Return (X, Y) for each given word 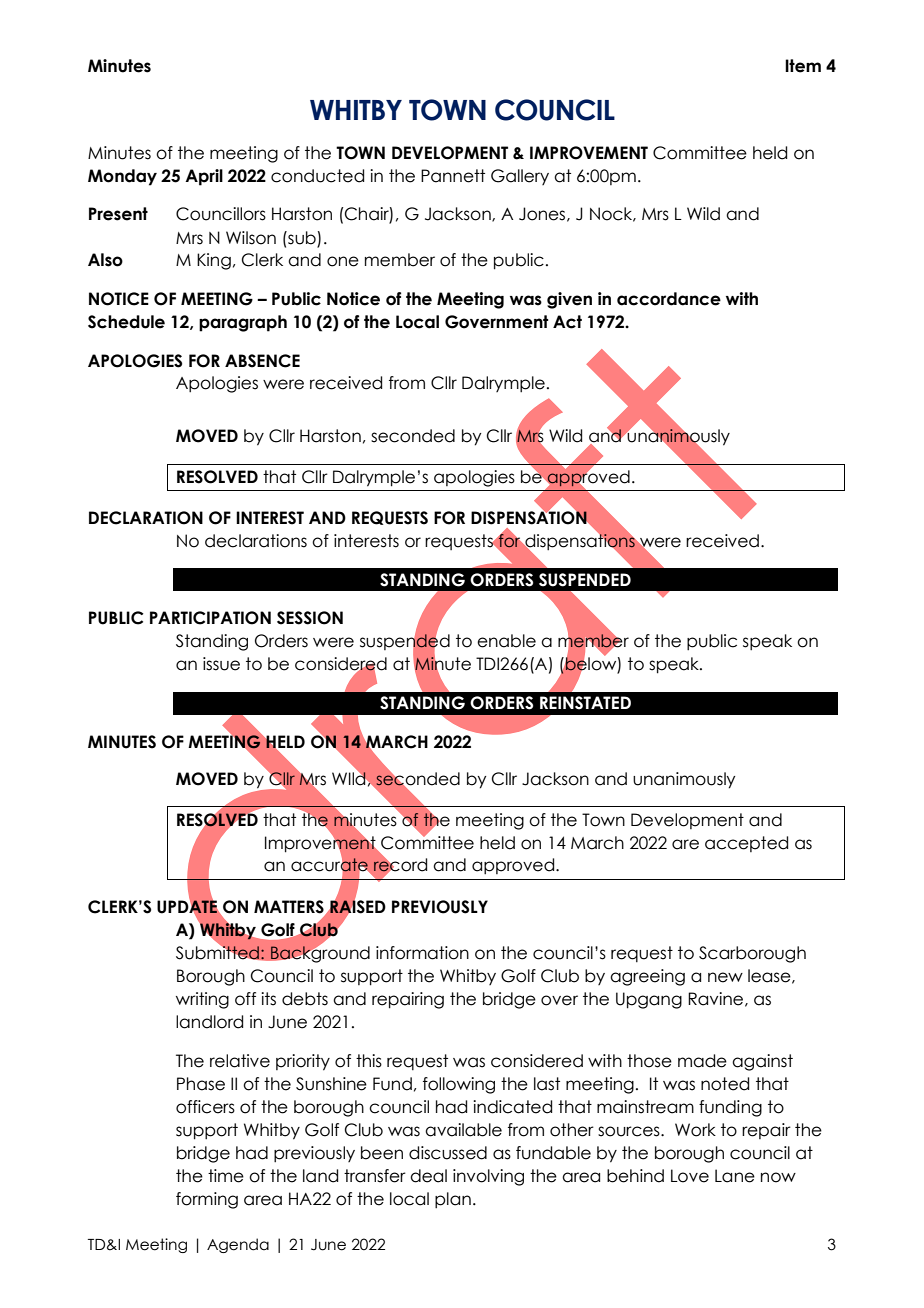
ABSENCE (262, 361)
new (725, 977)
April (204, 177)
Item (803, 66)
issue (221, 664)
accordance (669, 299)
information (422, 953)
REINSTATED (585, 703)
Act (567, 322)
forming (207, 1200)
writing (202, 1000)
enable (506, 641)
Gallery (520, 177)
